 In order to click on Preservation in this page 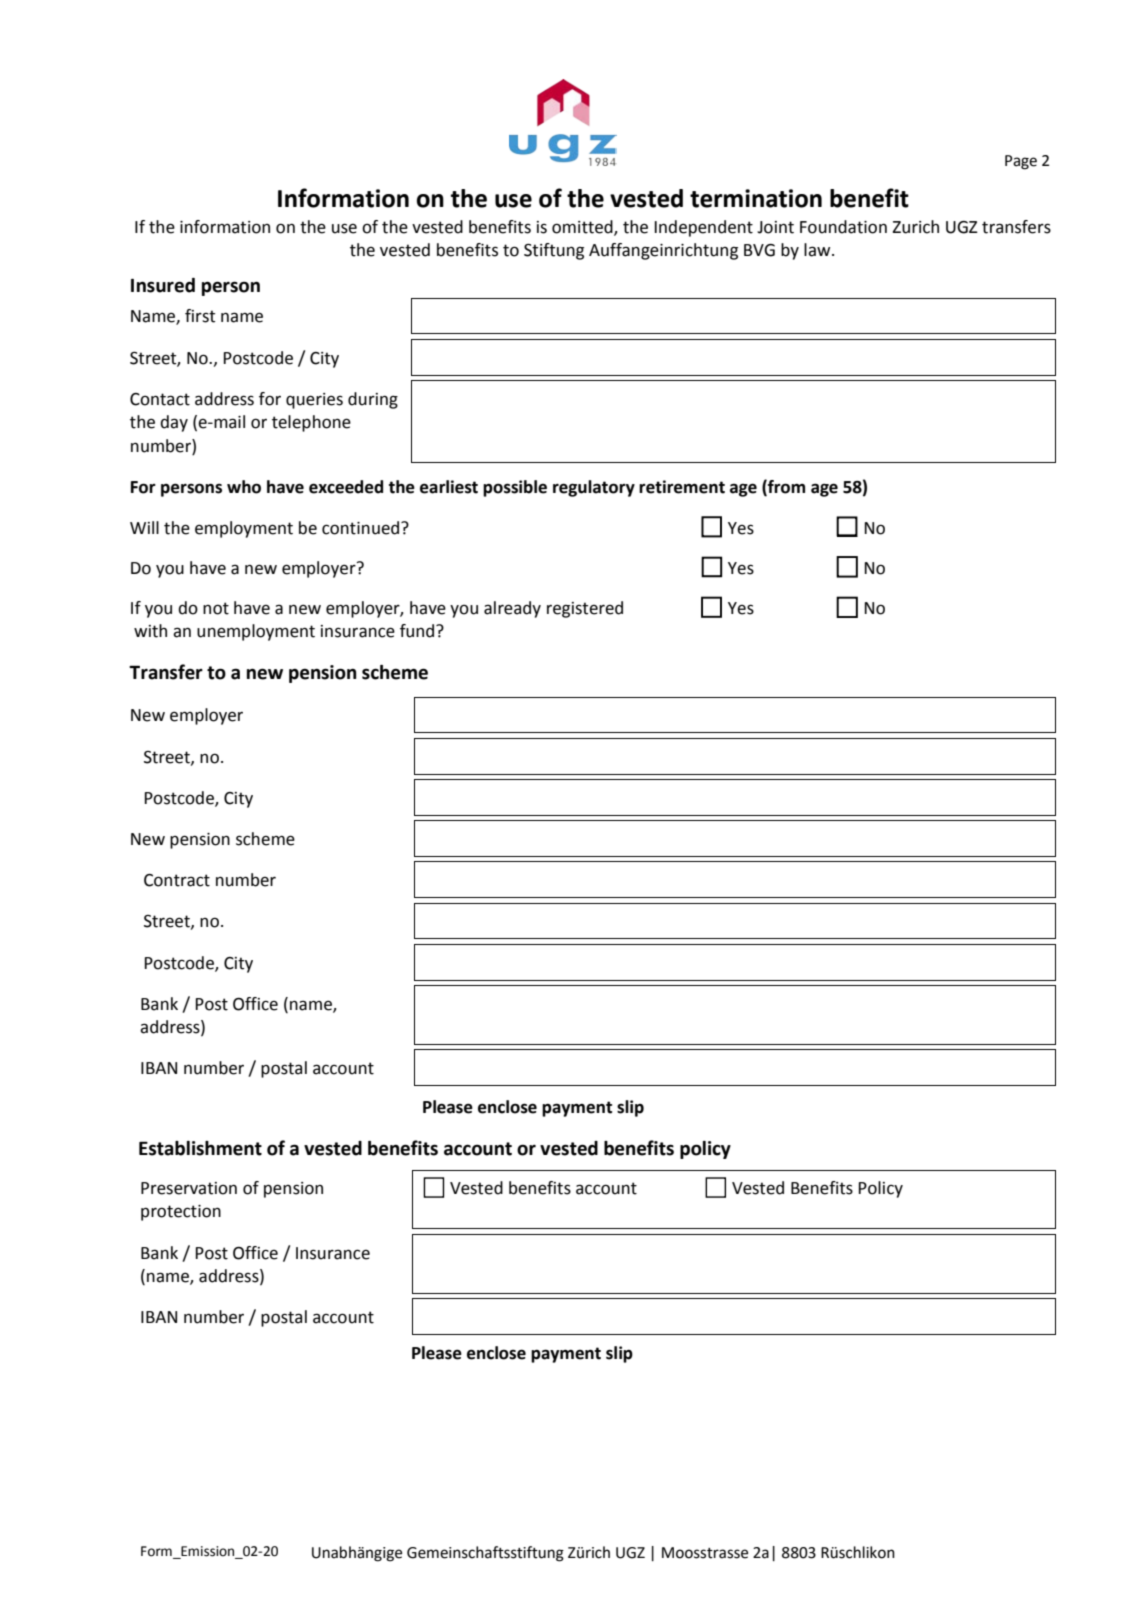, I will do `click(189, 1188)`.
